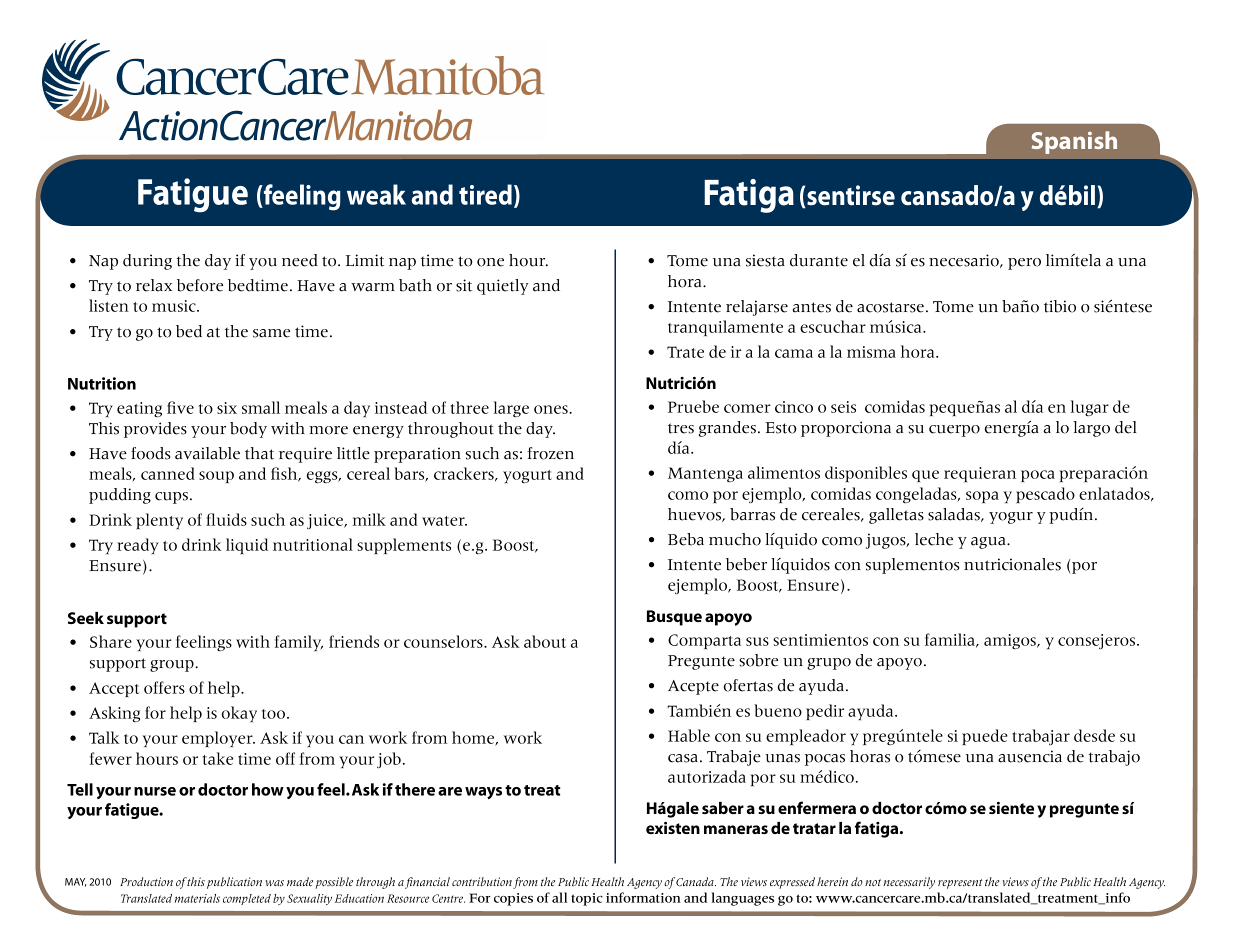 The width and height of the document is (1233, 952). I want to click on tired, so click(485, 194).
